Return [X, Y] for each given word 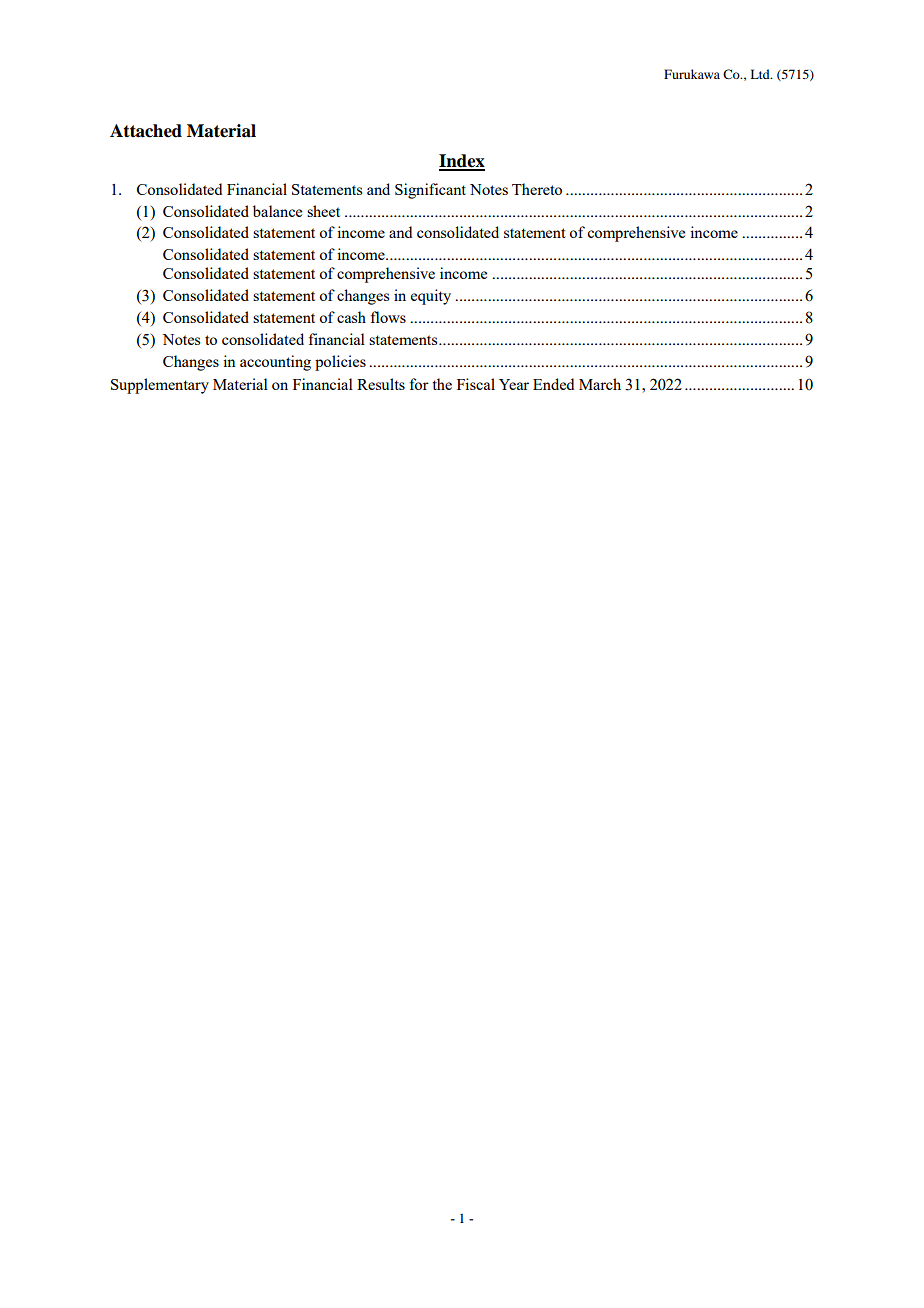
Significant [430, 191]
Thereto [537, 189]
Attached [146, 131]
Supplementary [160, 386]
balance [277, 211]
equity [431, 297]
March [600, 384]
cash [351, 317]
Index [462, 162]
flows [388, 317]
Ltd [761, 74]
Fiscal [476, 384]
